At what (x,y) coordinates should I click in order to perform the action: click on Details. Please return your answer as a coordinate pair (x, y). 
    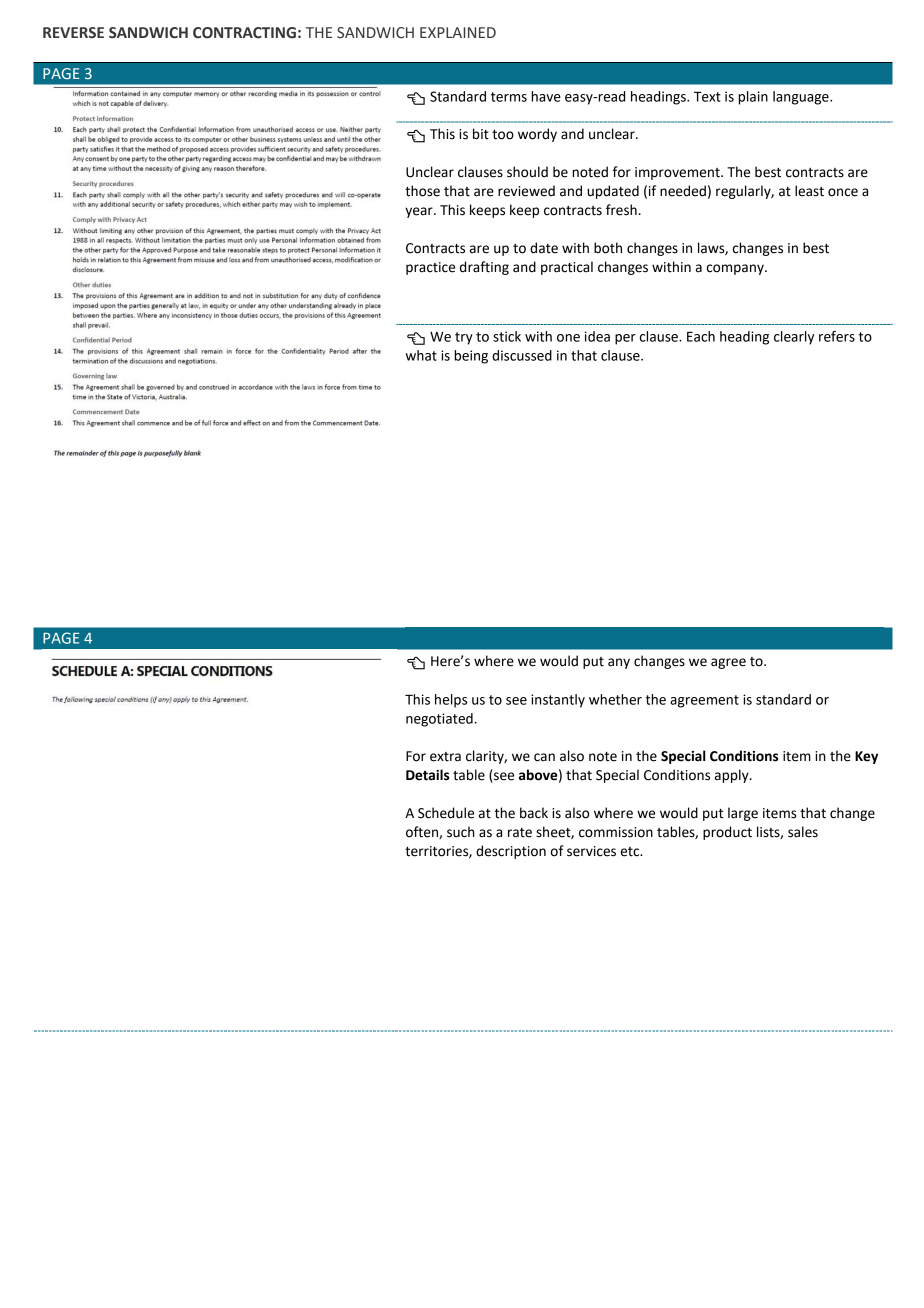
    Looking at the image, I should click on (427, 775).
